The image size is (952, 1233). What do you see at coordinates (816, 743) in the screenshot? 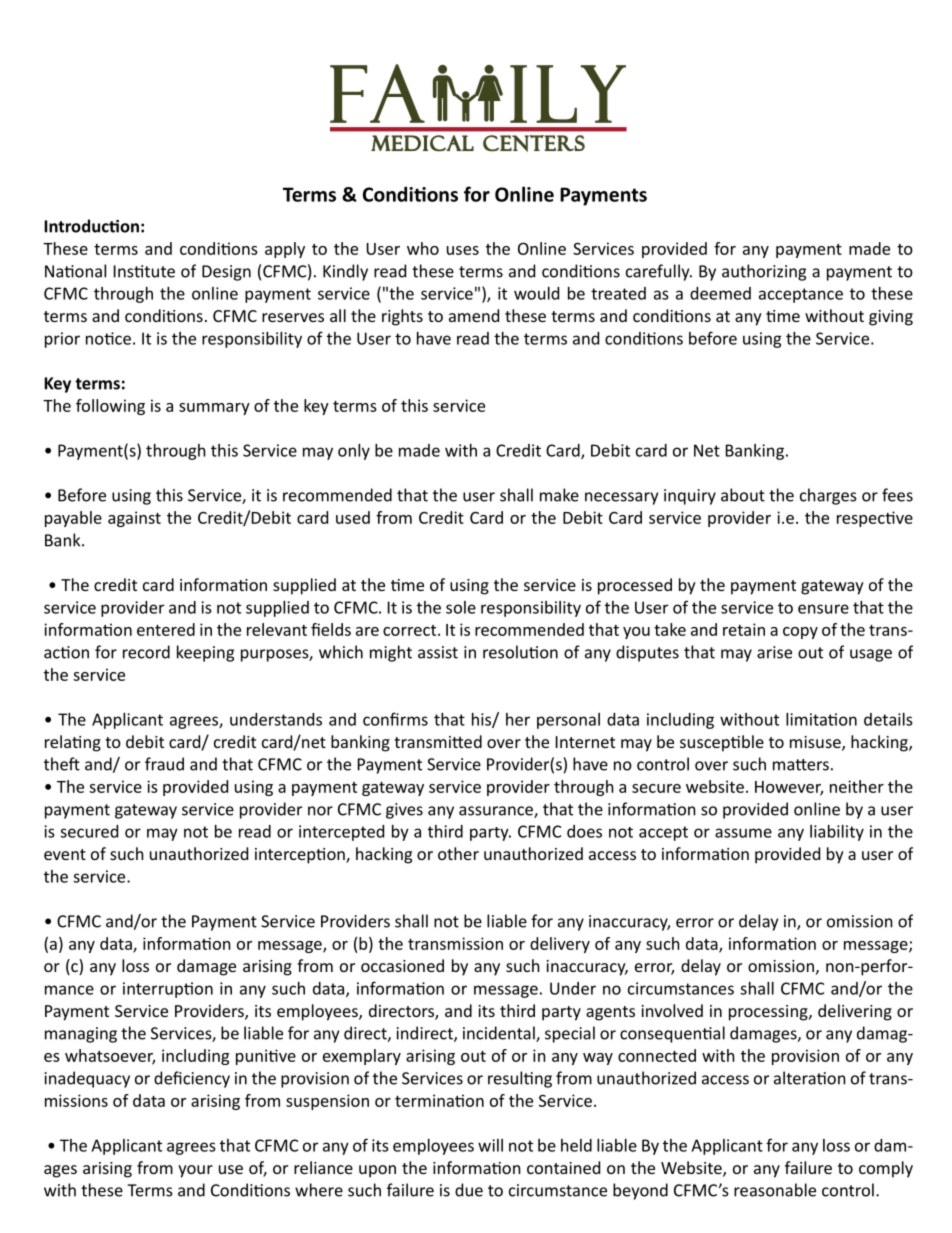
I see `misuse` at bounding box center [816, 743].
